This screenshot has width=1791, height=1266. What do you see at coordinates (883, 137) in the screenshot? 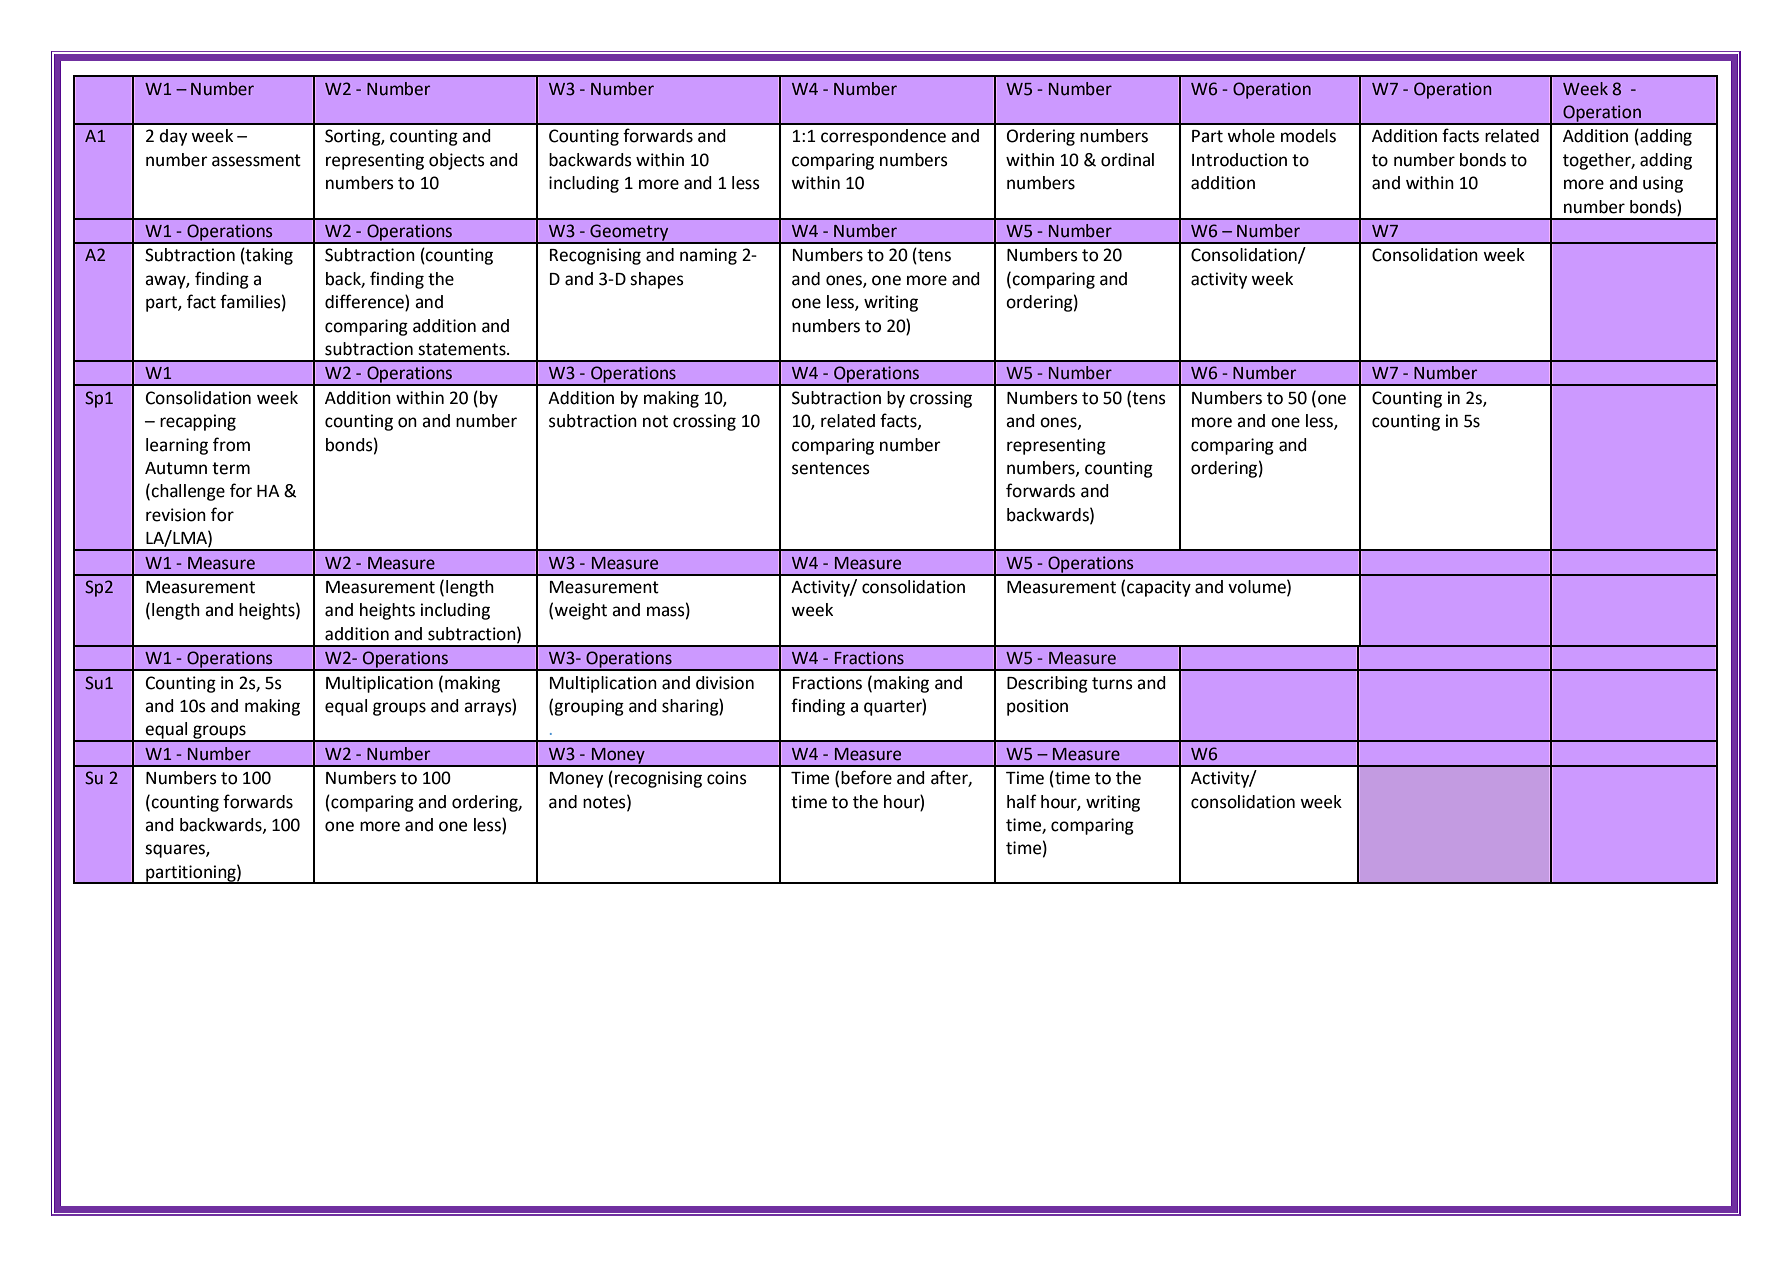
I see `correspondence` at bounding box center [883, 137].
